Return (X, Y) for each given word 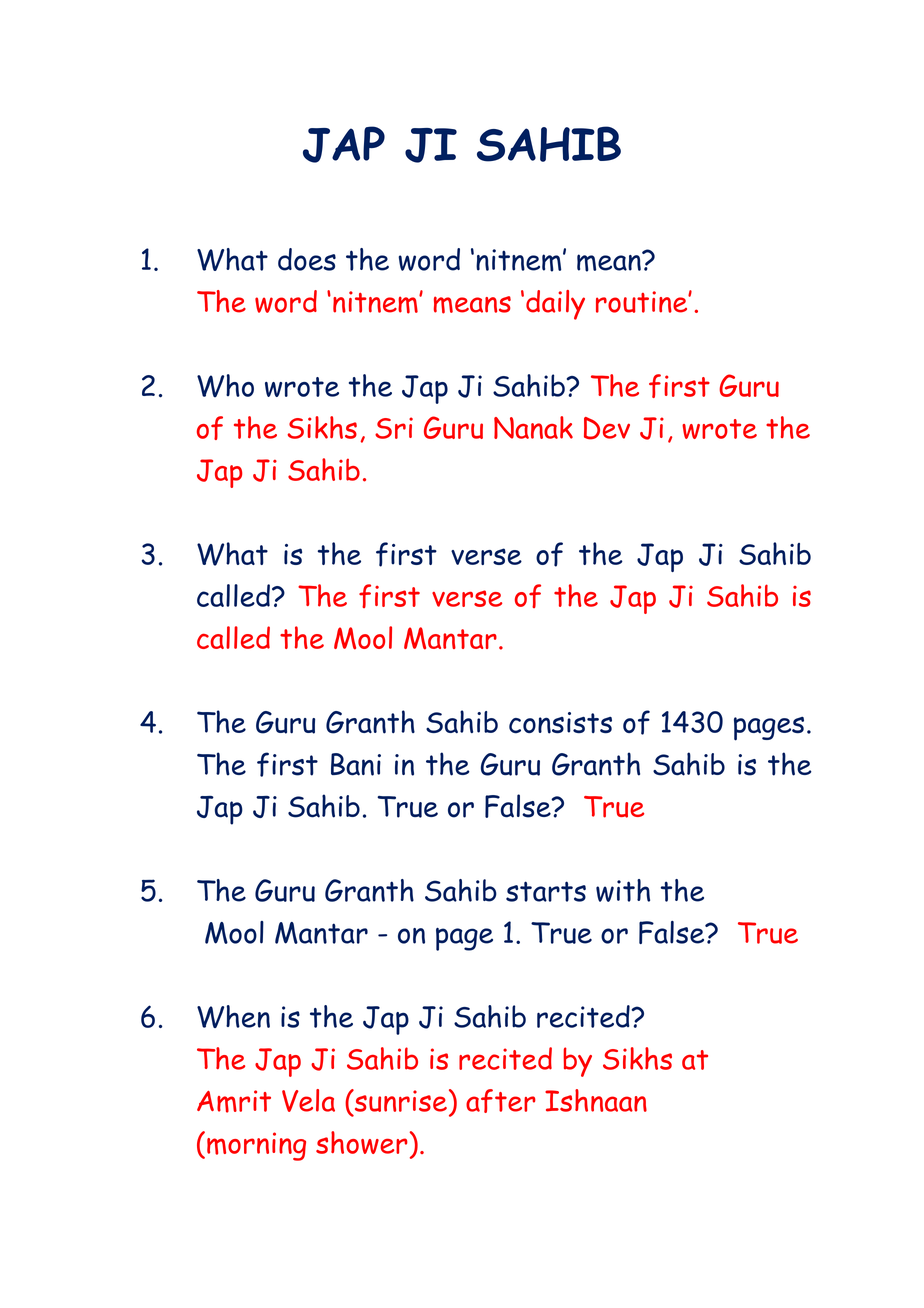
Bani (356, 764)
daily (555, 305)
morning (256, 1146)
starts (546, 891)
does (307, 259)
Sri (394, 428)
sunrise (399, 1100)
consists (560, 723)
